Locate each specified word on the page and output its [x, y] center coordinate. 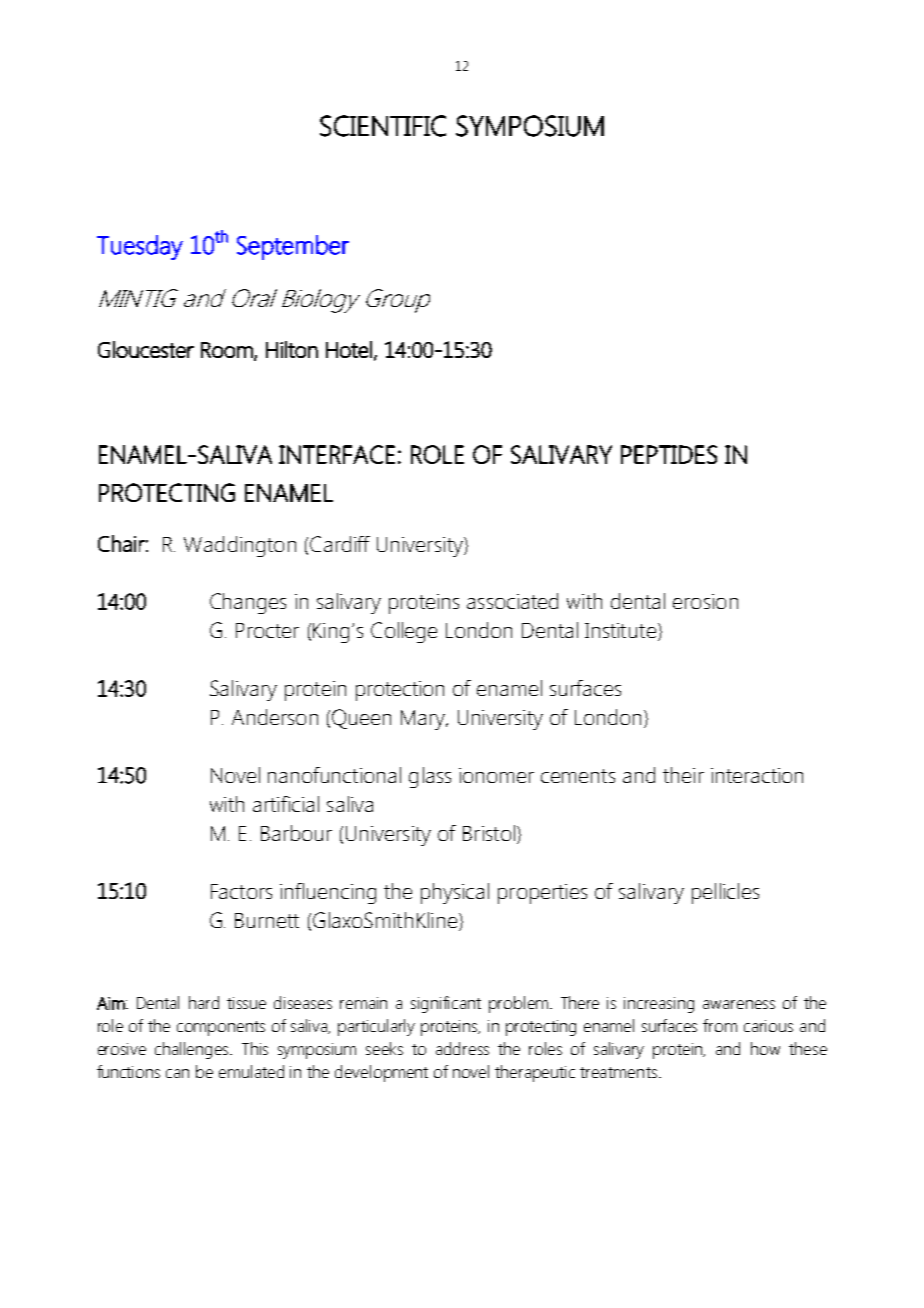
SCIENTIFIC [383, 126]
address [462, 1048]
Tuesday [140, 247]
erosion [705, 601]
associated [512, 601]
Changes [248, 603]
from [720, 1025]
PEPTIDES [669, 454]
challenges [193, 1050]
